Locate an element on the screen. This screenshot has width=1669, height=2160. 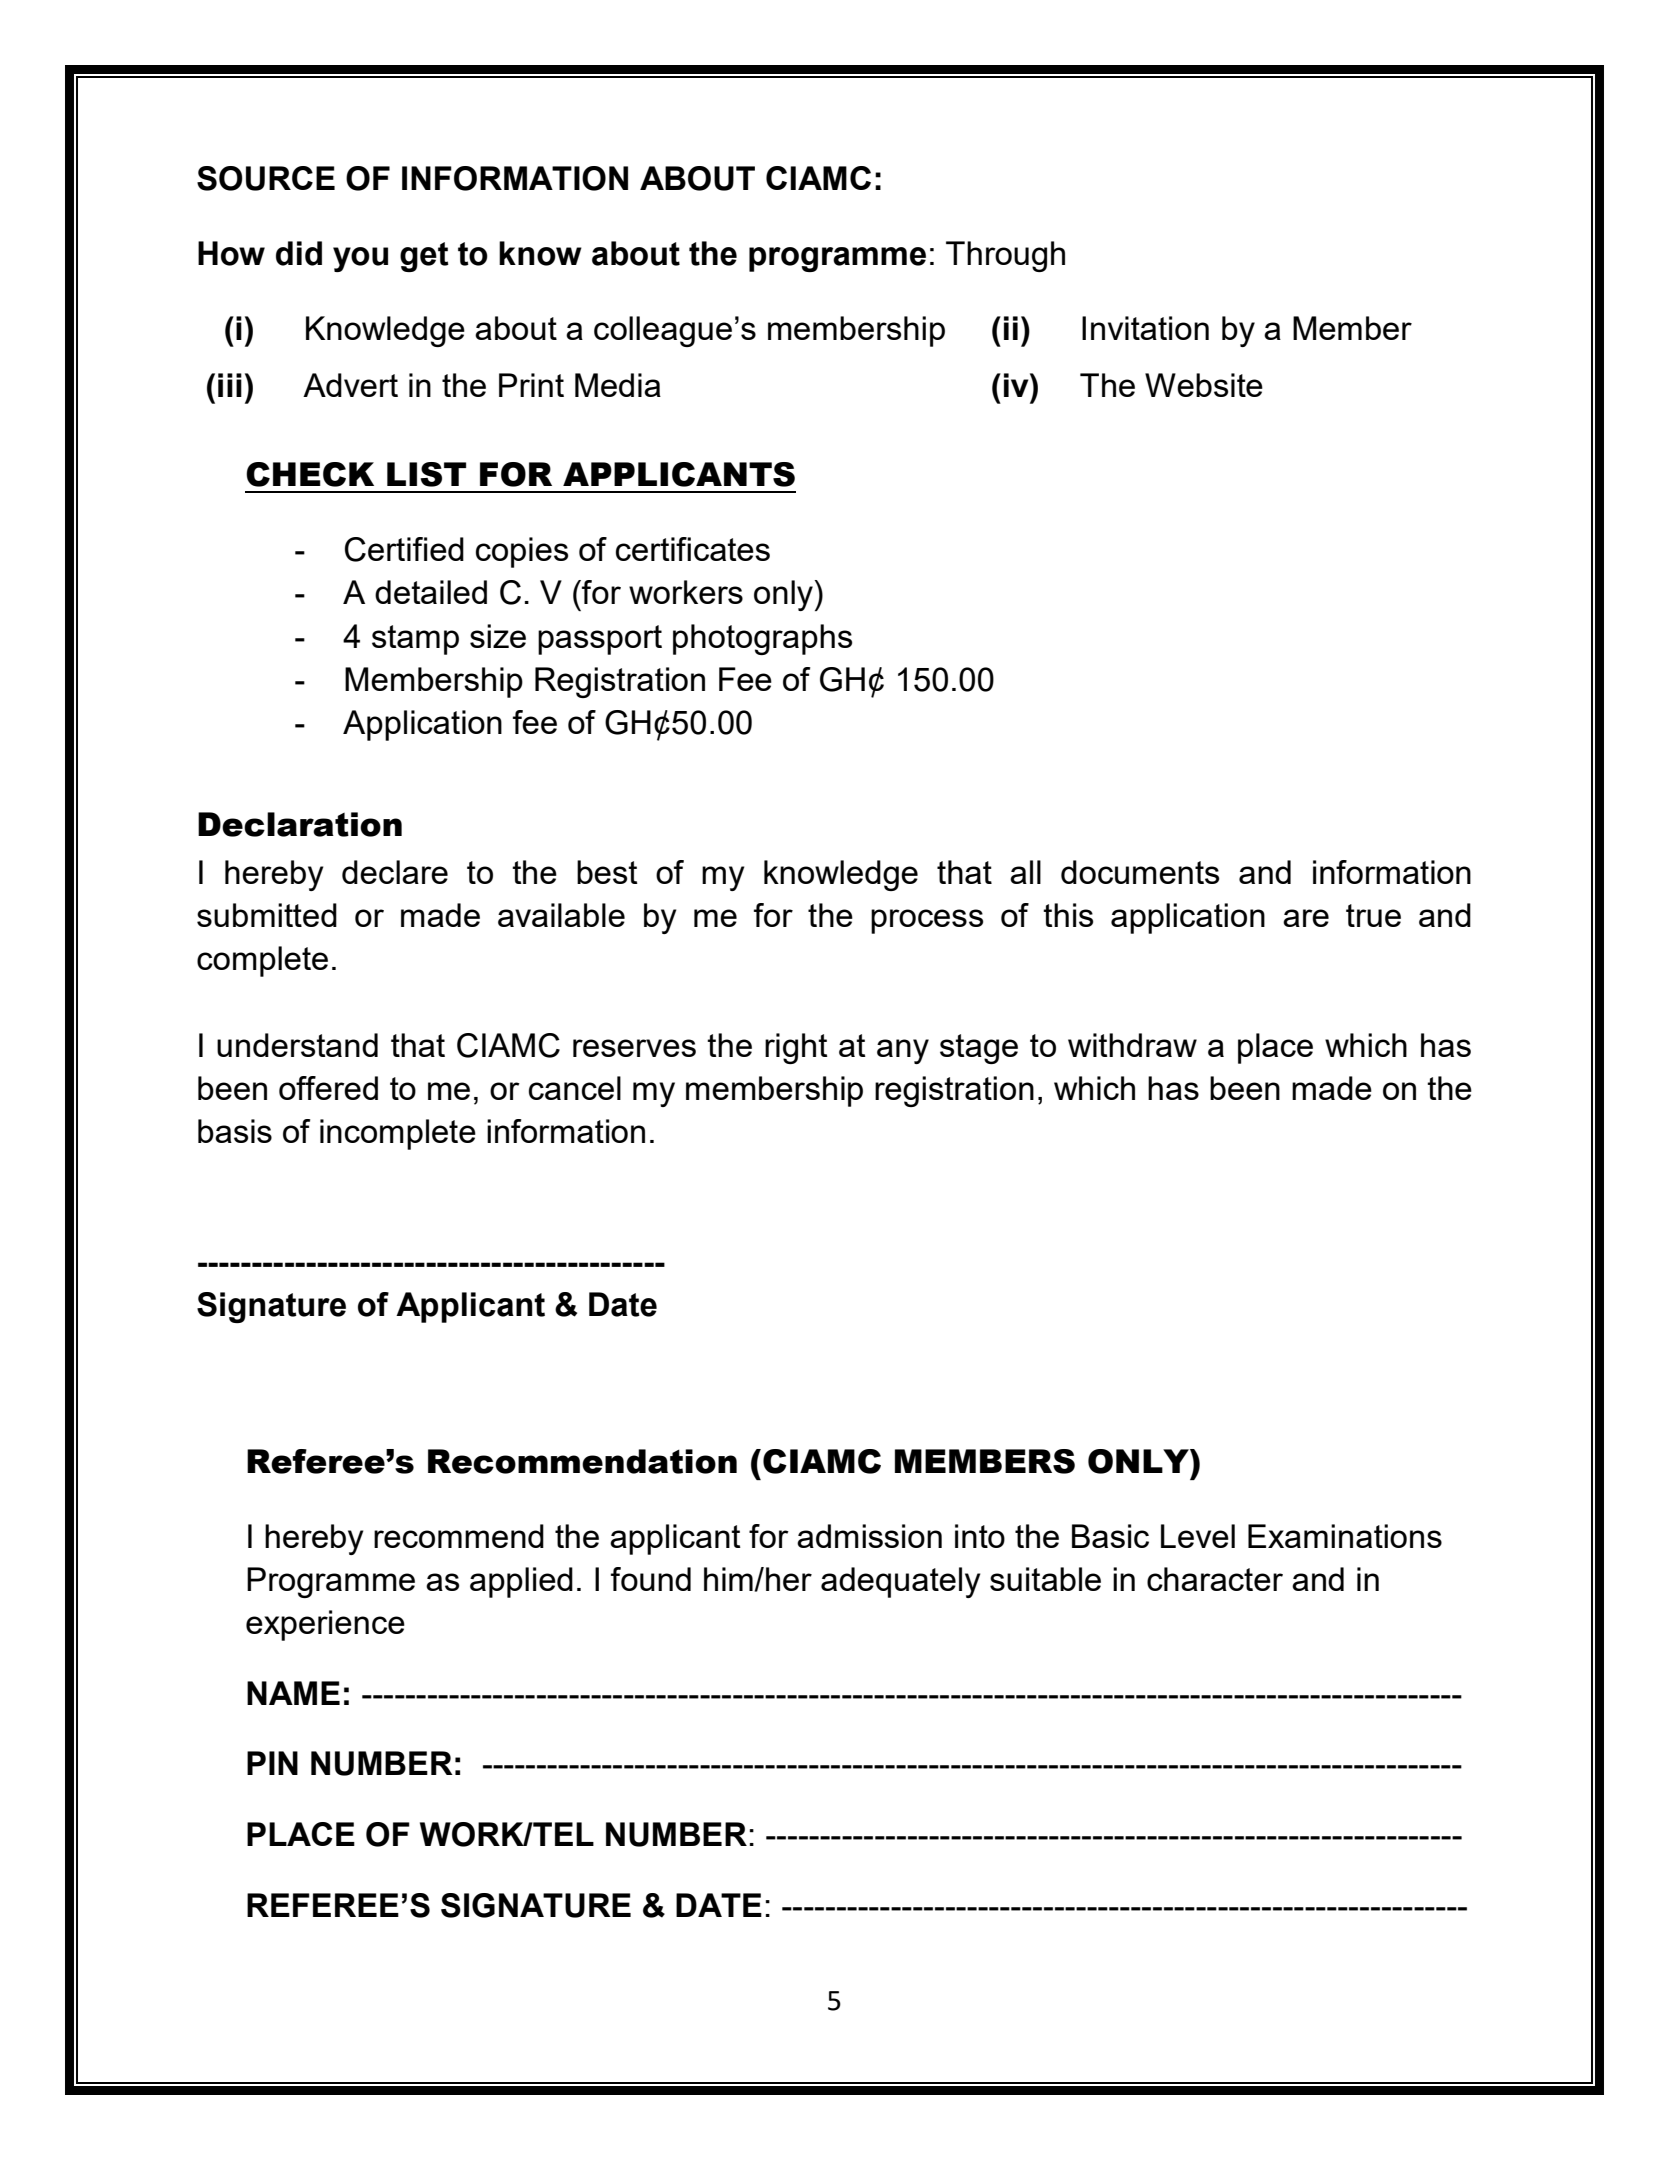
withdraw is located at coordinates (1132, 1045).
